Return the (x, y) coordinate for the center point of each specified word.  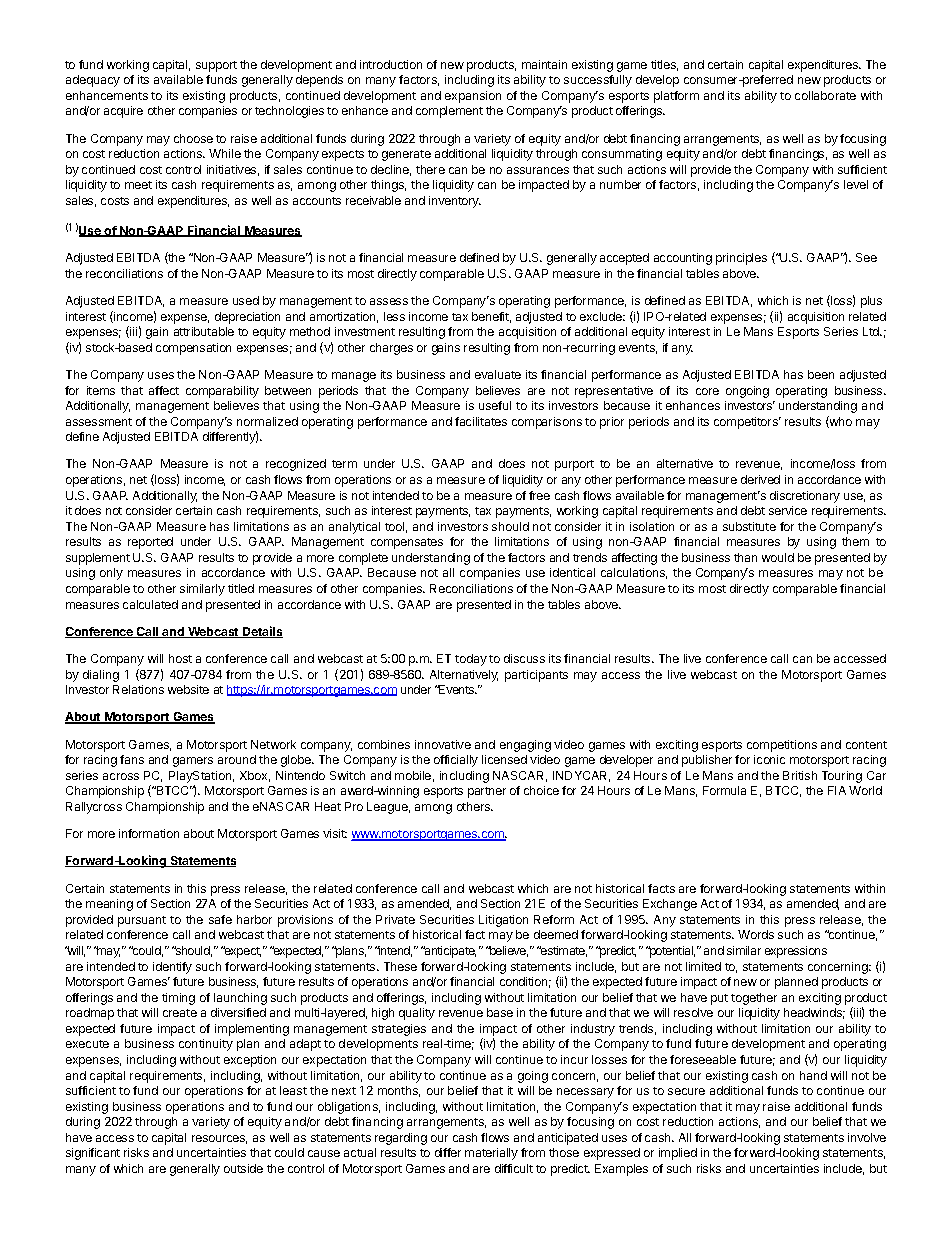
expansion (473, 97)
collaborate (825, 95)
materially (491, 1154)
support (216, 66)
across (121, 776)
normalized (267, 421)
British (800, 775)
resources (219, 1139)
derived (760, 479)
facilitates (481, 421)
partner (487, 792)
